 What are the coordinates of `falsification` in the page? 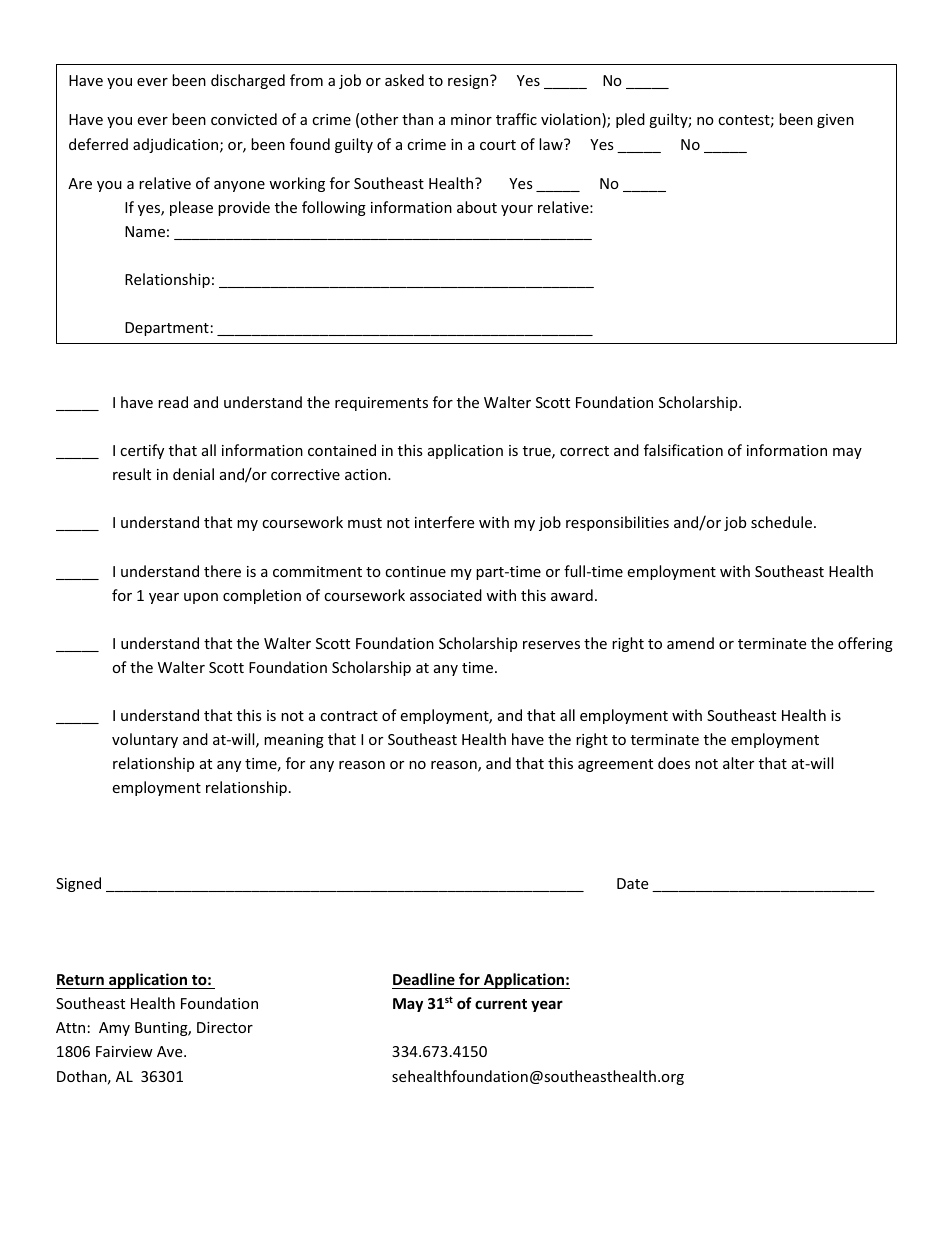 It's located at (683, 450).
